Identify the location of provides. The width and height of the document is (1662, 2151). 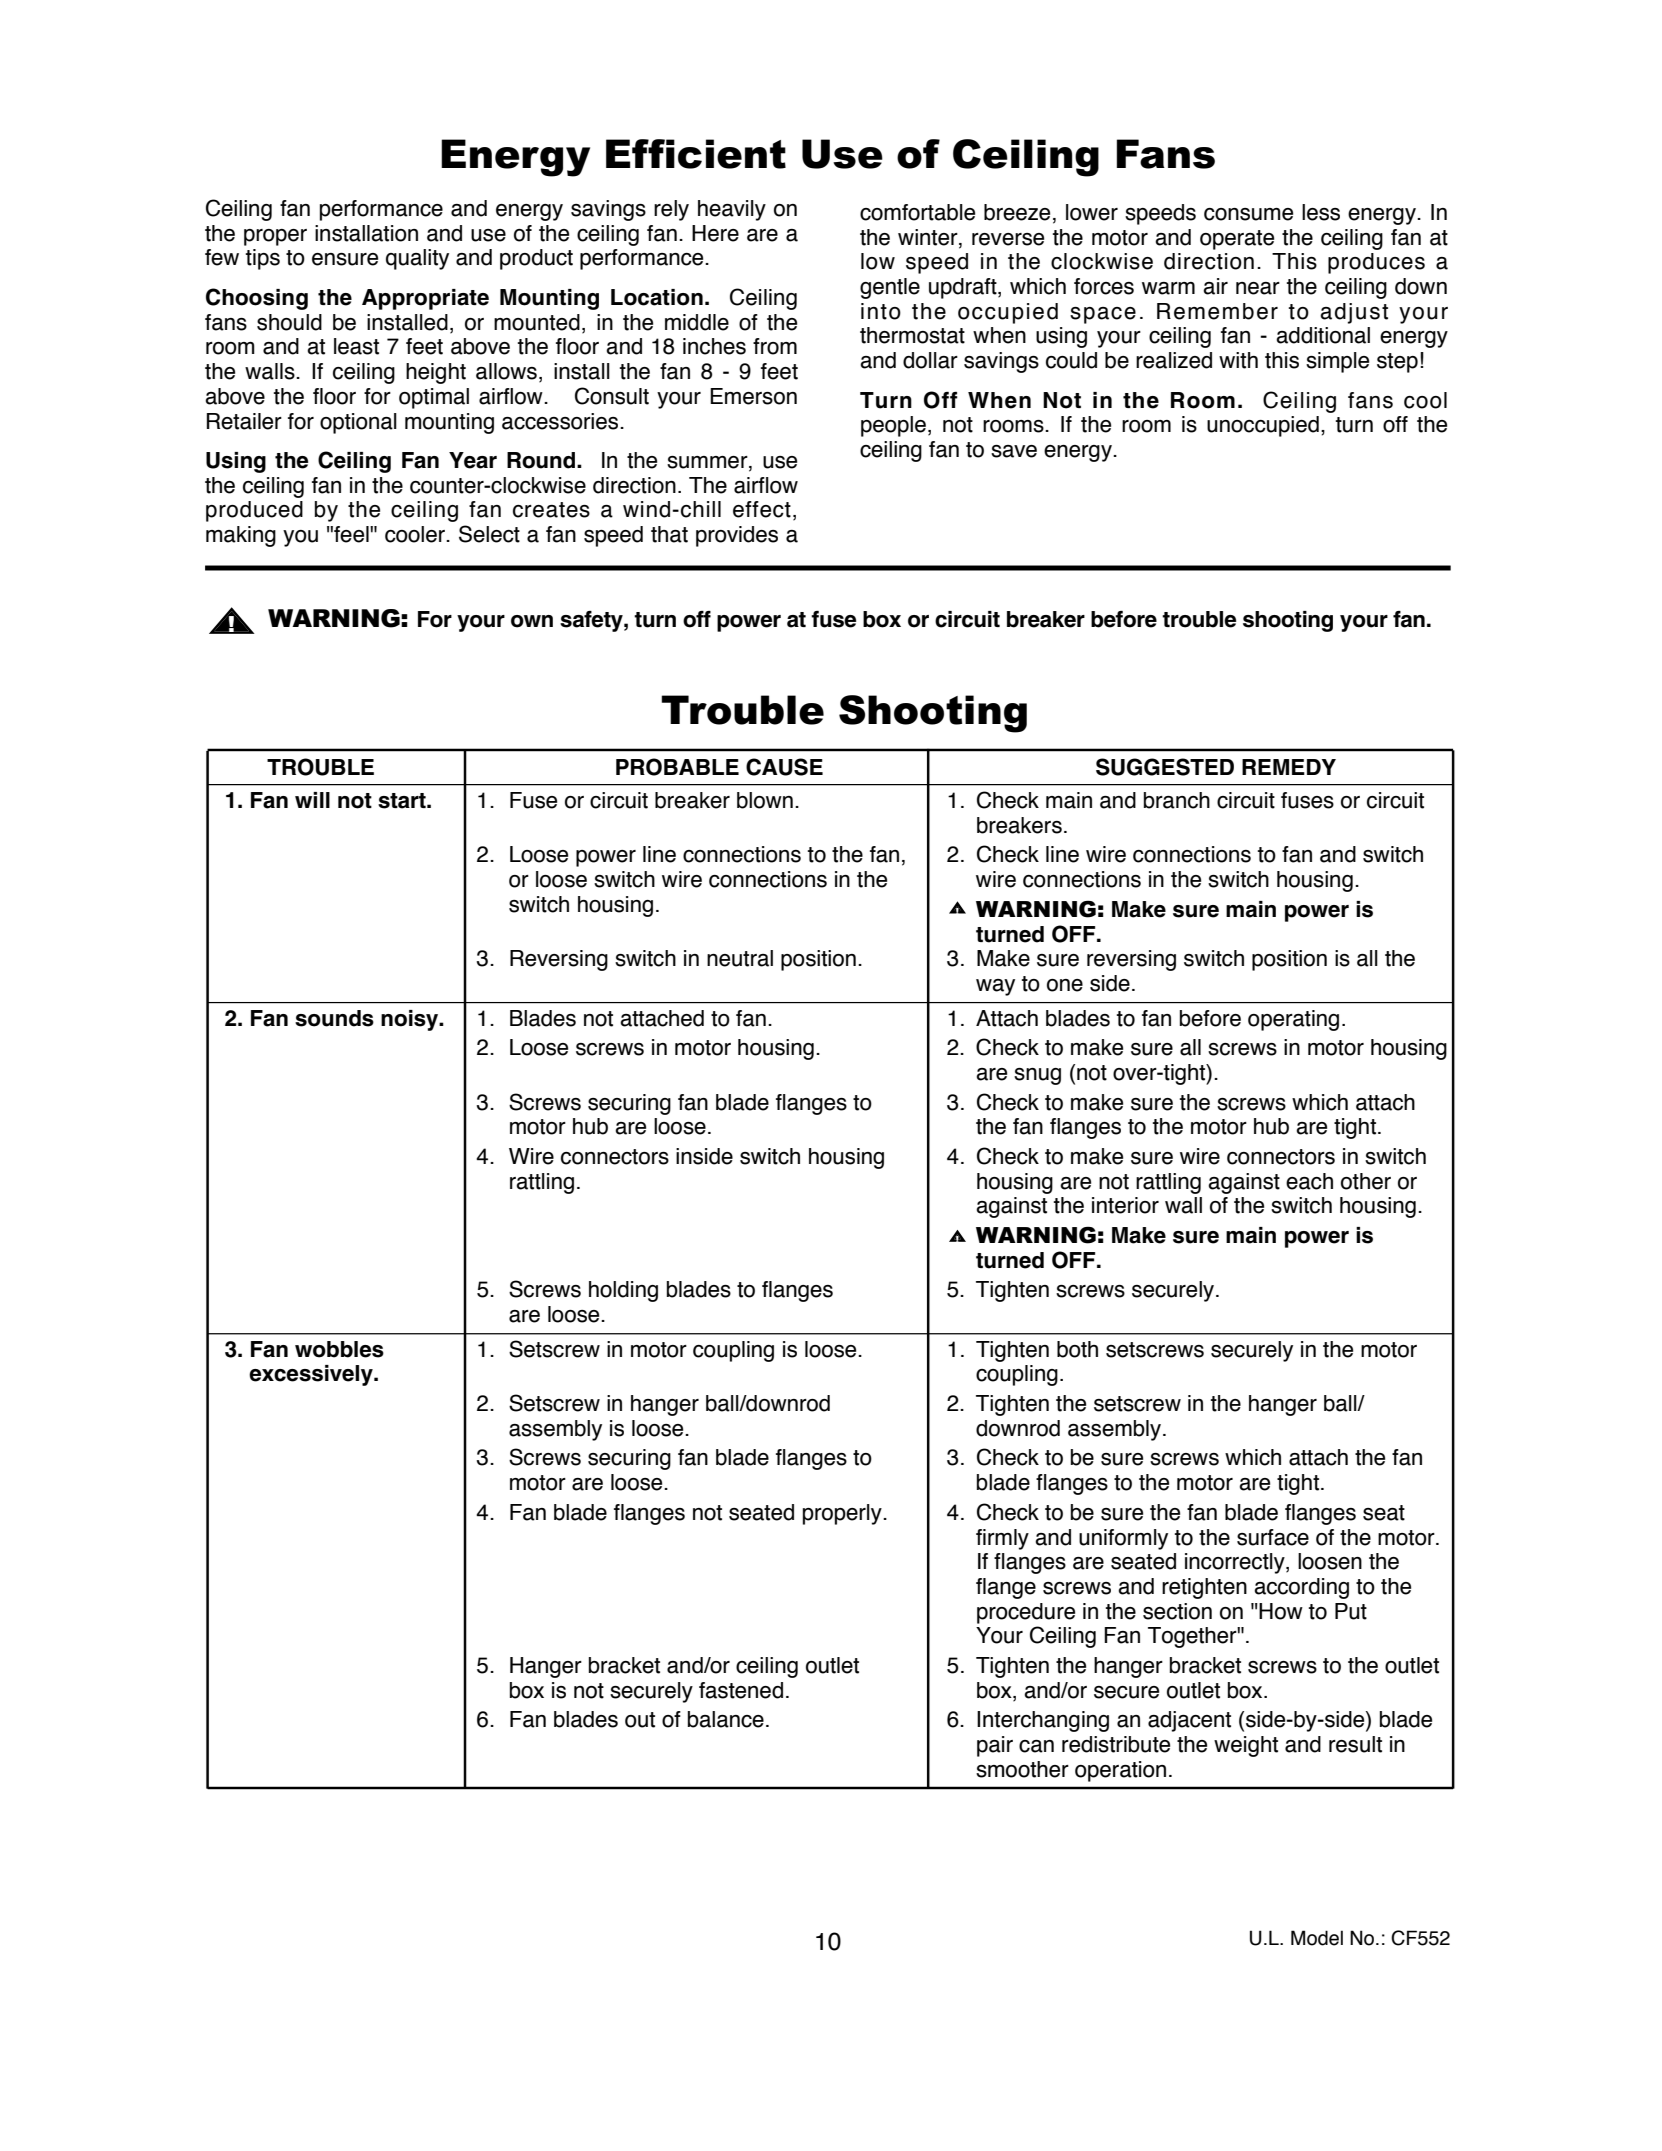
(737, 536).
